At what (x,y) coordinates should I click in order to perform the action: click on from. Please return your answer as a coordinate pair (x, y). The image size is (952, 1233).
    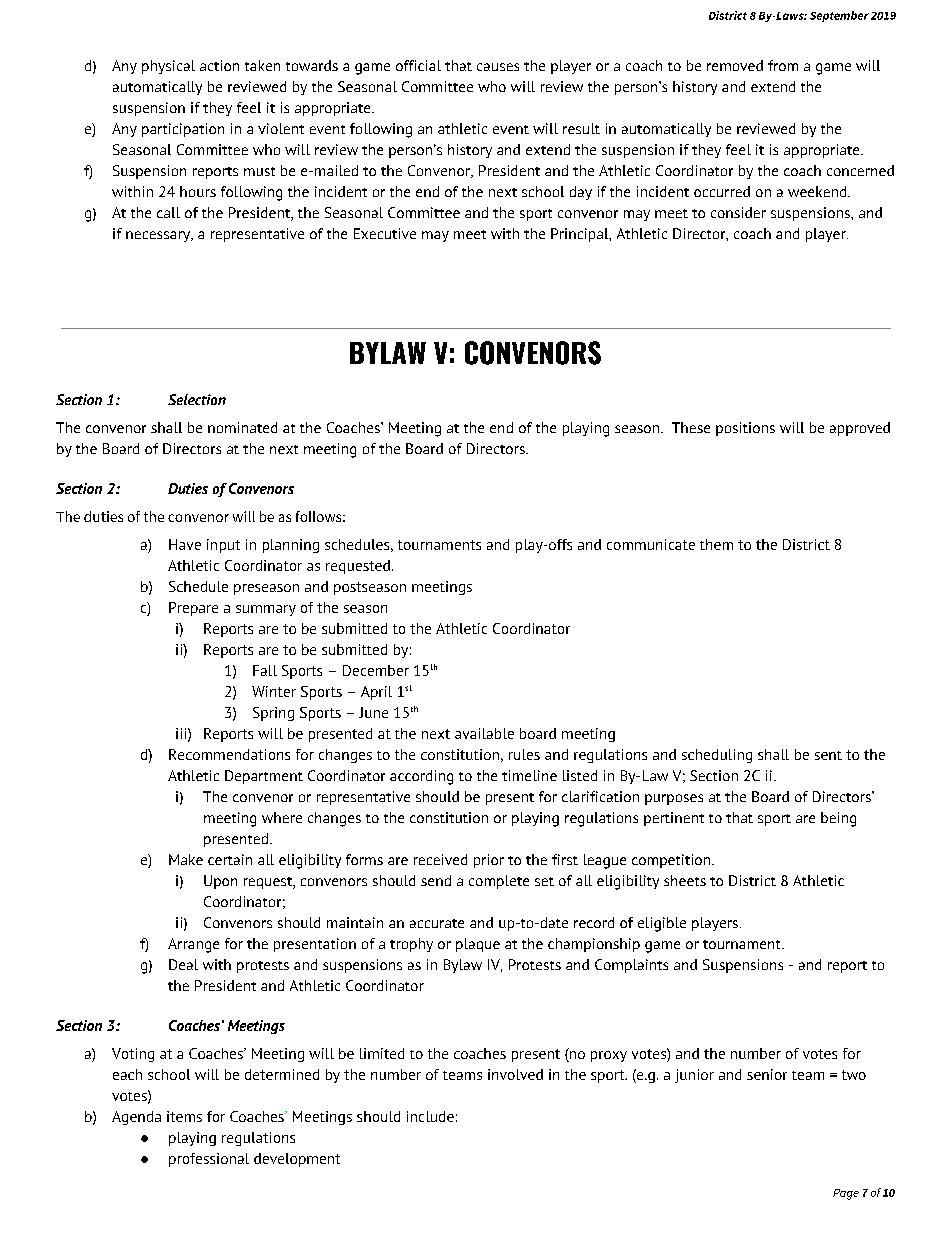
    Looking at the image, I should click on (783, 65).
